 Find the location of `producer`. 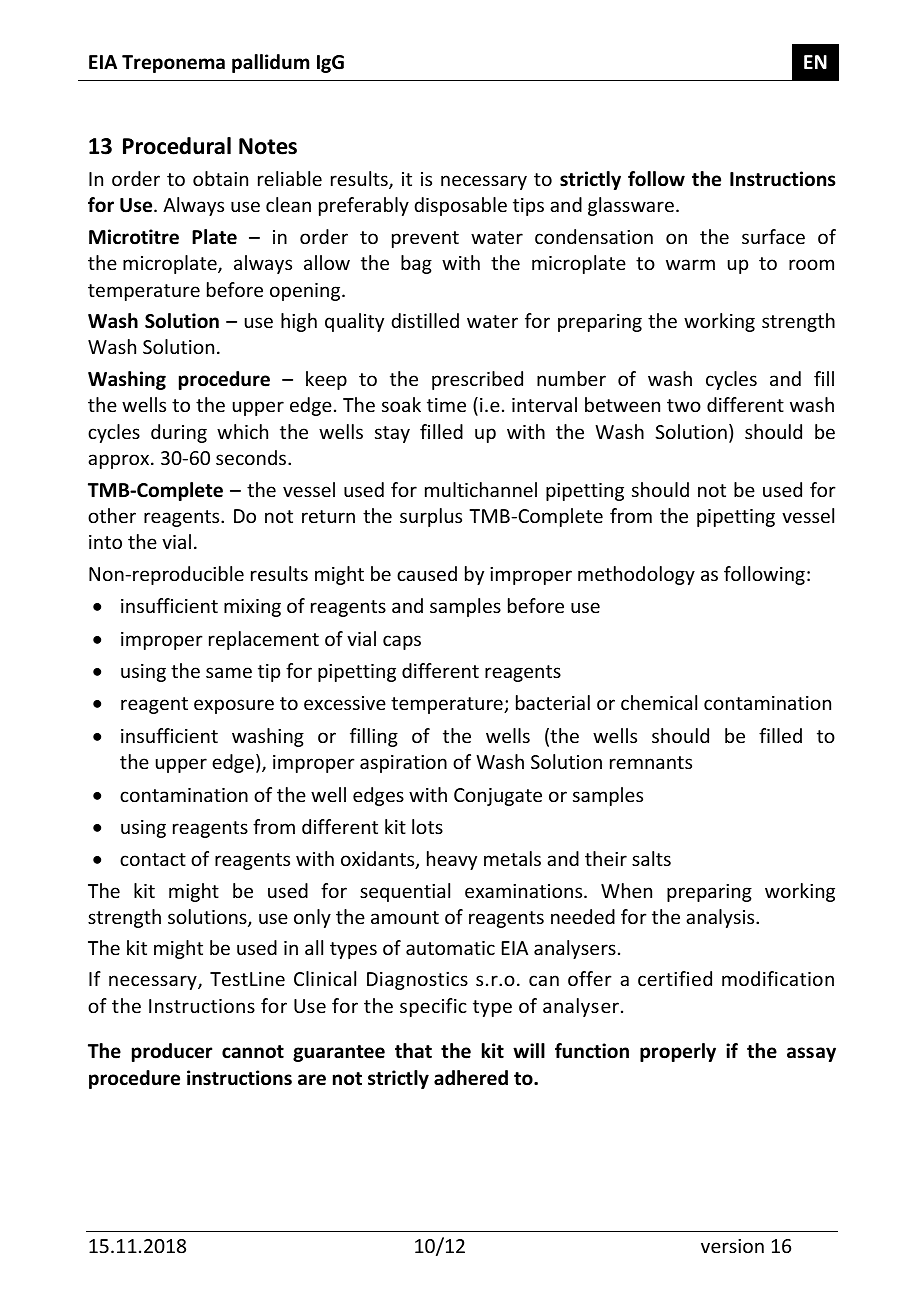

producer is located at coordinates (172, 1052).
